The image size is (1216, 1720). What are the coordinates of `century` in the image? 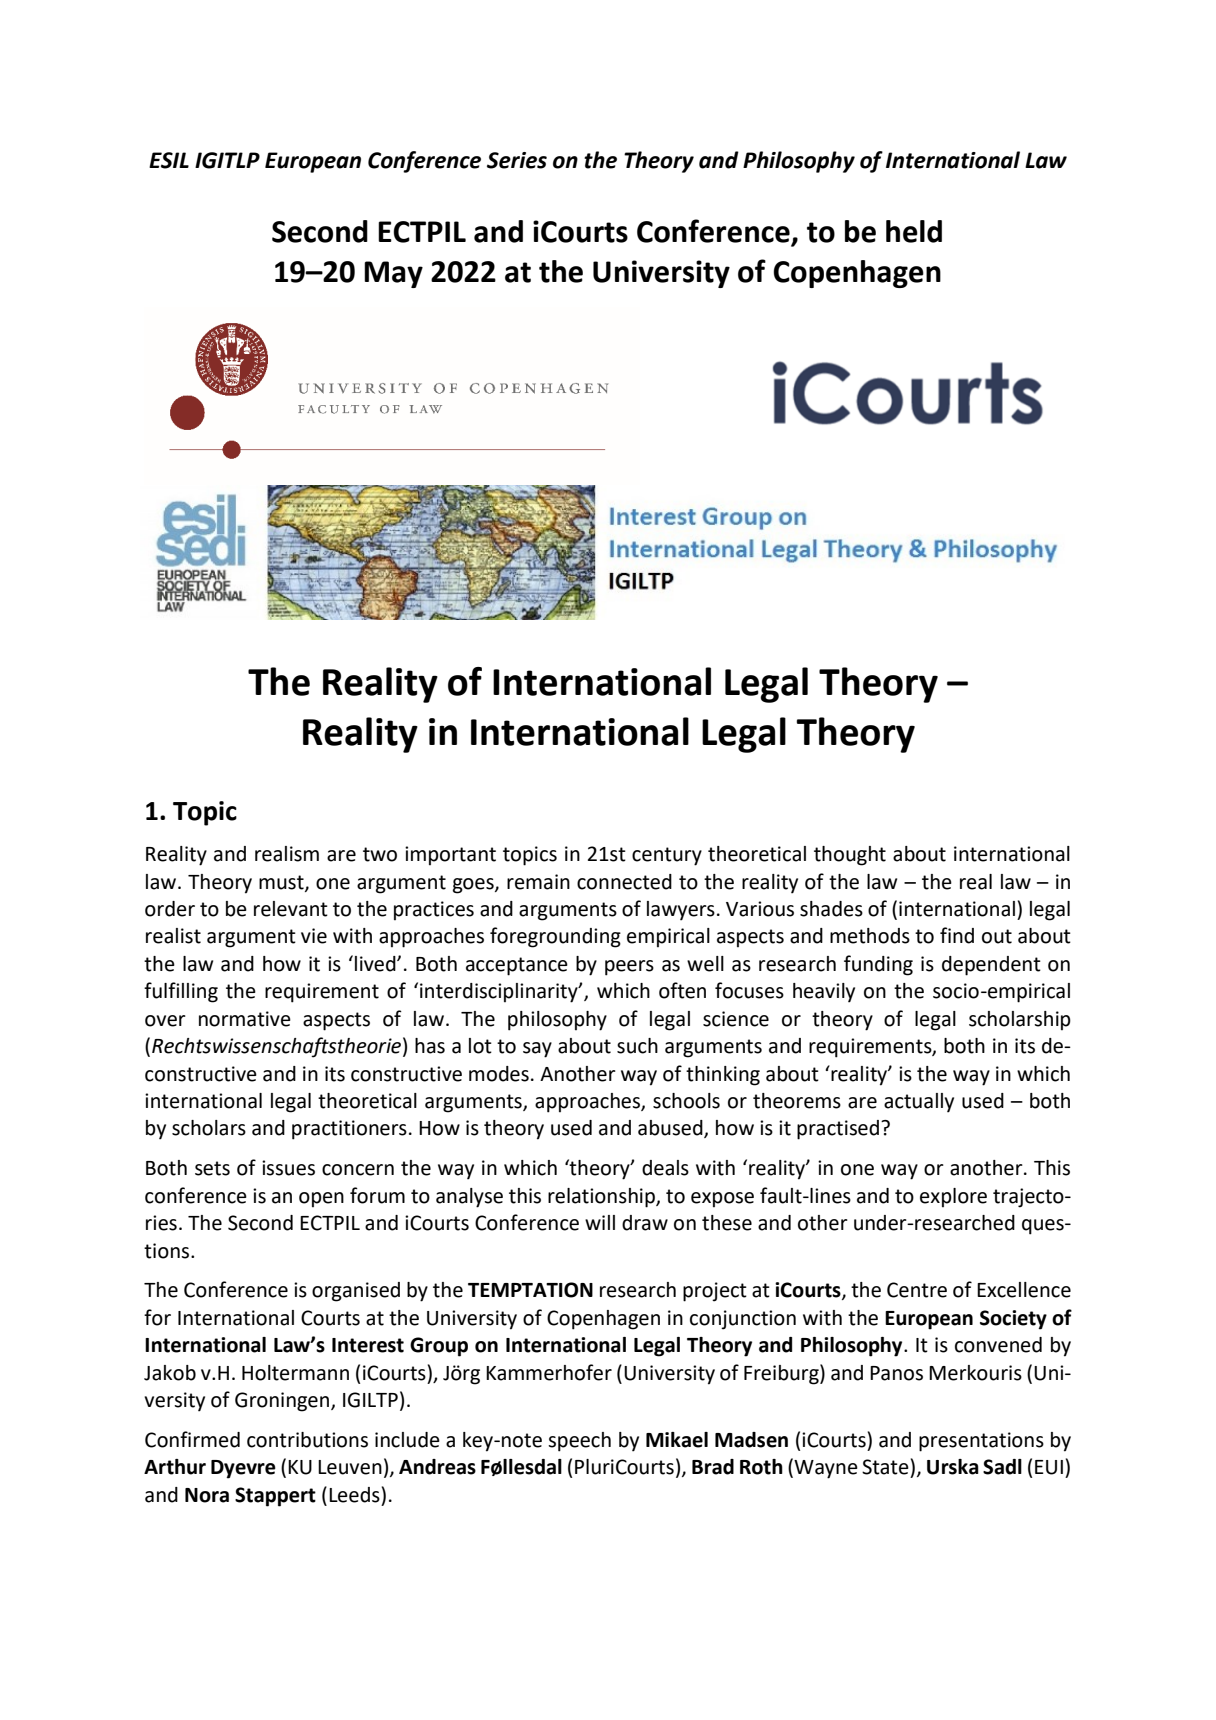 It's located at (667, 856).
